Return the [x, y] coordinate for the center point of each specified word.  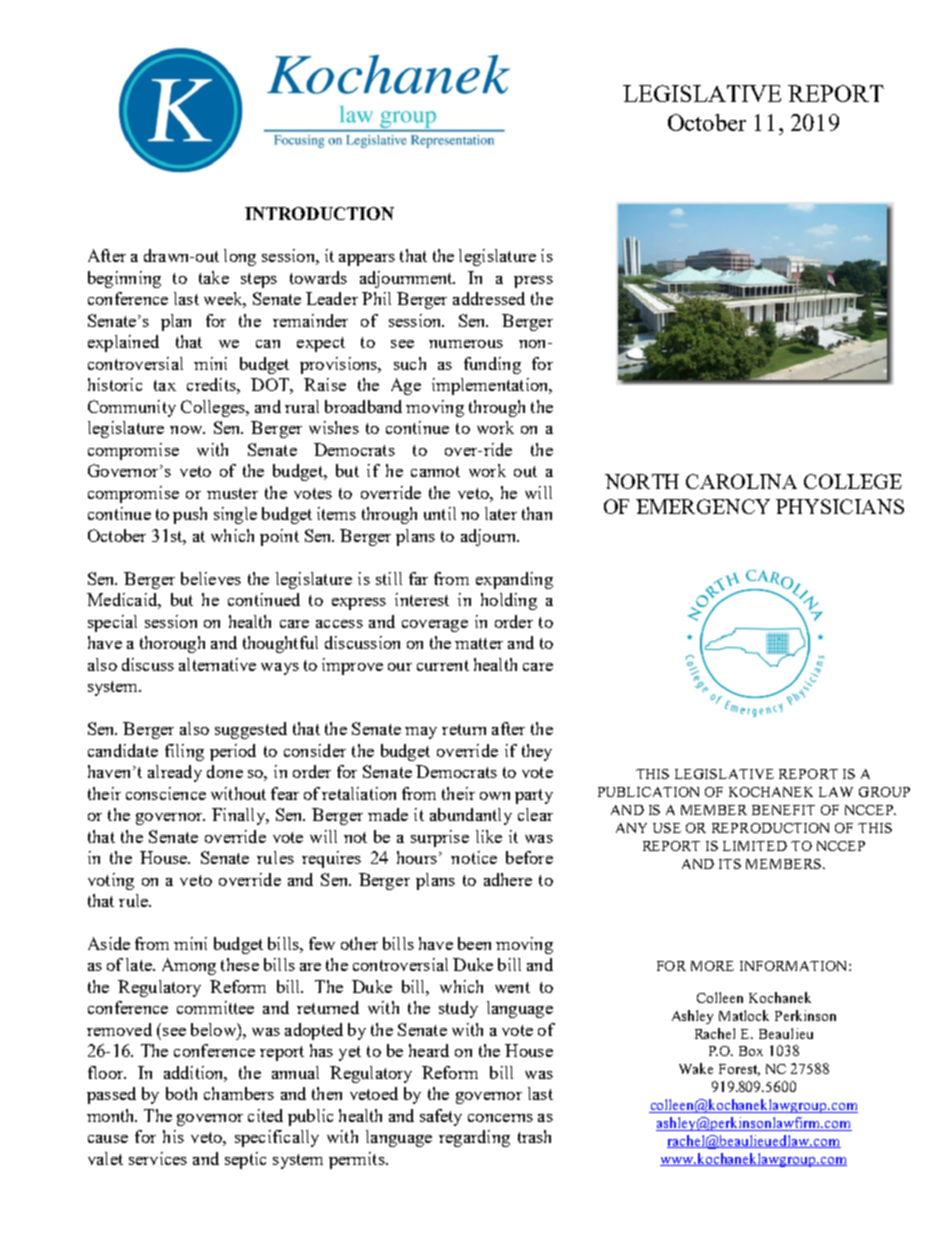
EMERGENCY [703, 506]
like [489, 836]
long [240, 257]
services [158, 1158]
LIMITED [755, 846]
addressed [489, 298]
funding [492, 365]
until [440, 513]
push [190, 515]
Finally [239, 816]
